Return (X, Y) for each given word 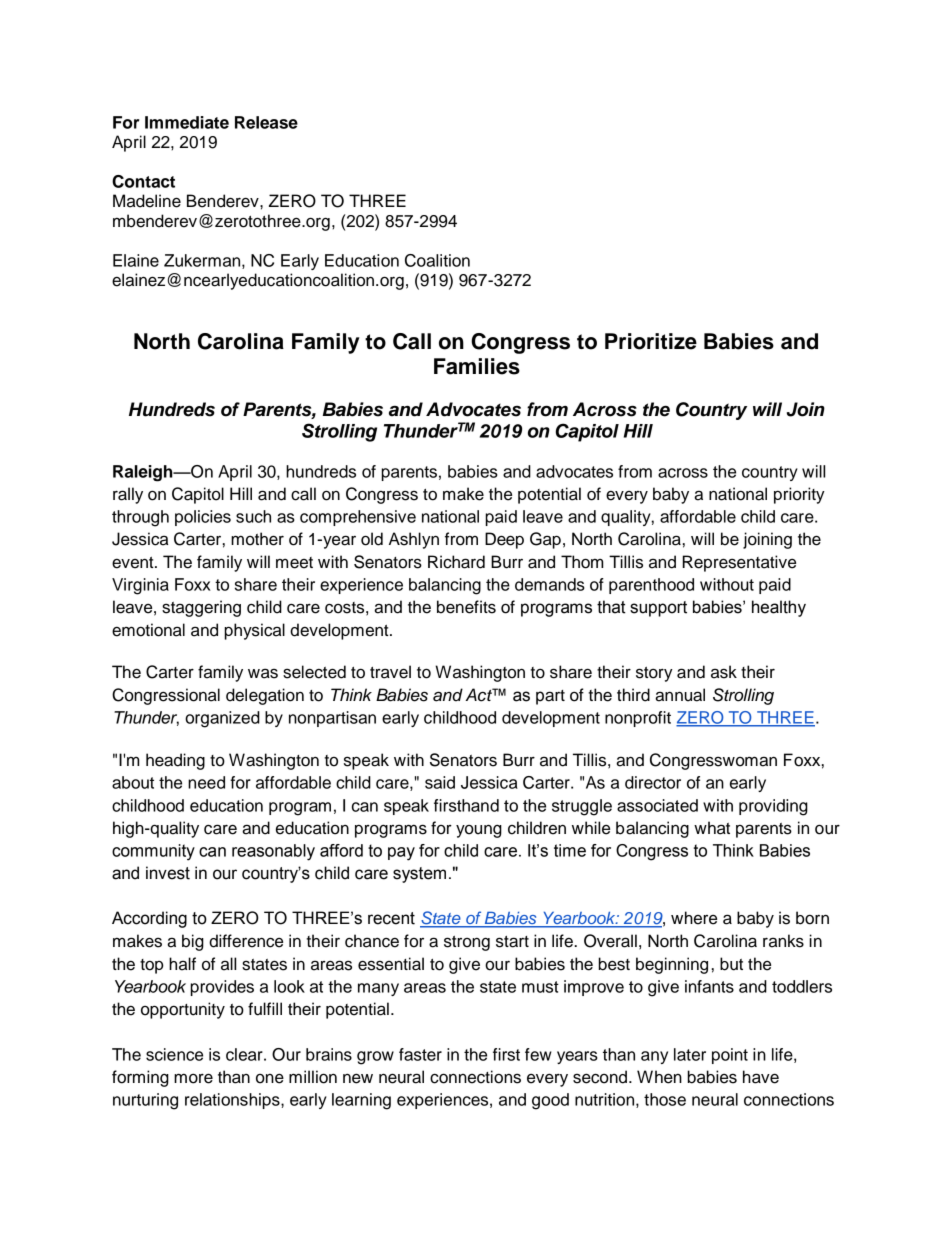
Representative (739, 563)
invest (168, 873)
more (193, 1078)
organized (222, 719)
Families (477, 366)
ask (724, 672)
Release (266, 122)
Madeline (147, 201)
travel (390, 672)
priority (799, 495)
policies (203, 518)
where (694, 918)
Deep (504, 540)
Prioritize (651, 341)
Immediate (187, 122)
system (419, 875)
